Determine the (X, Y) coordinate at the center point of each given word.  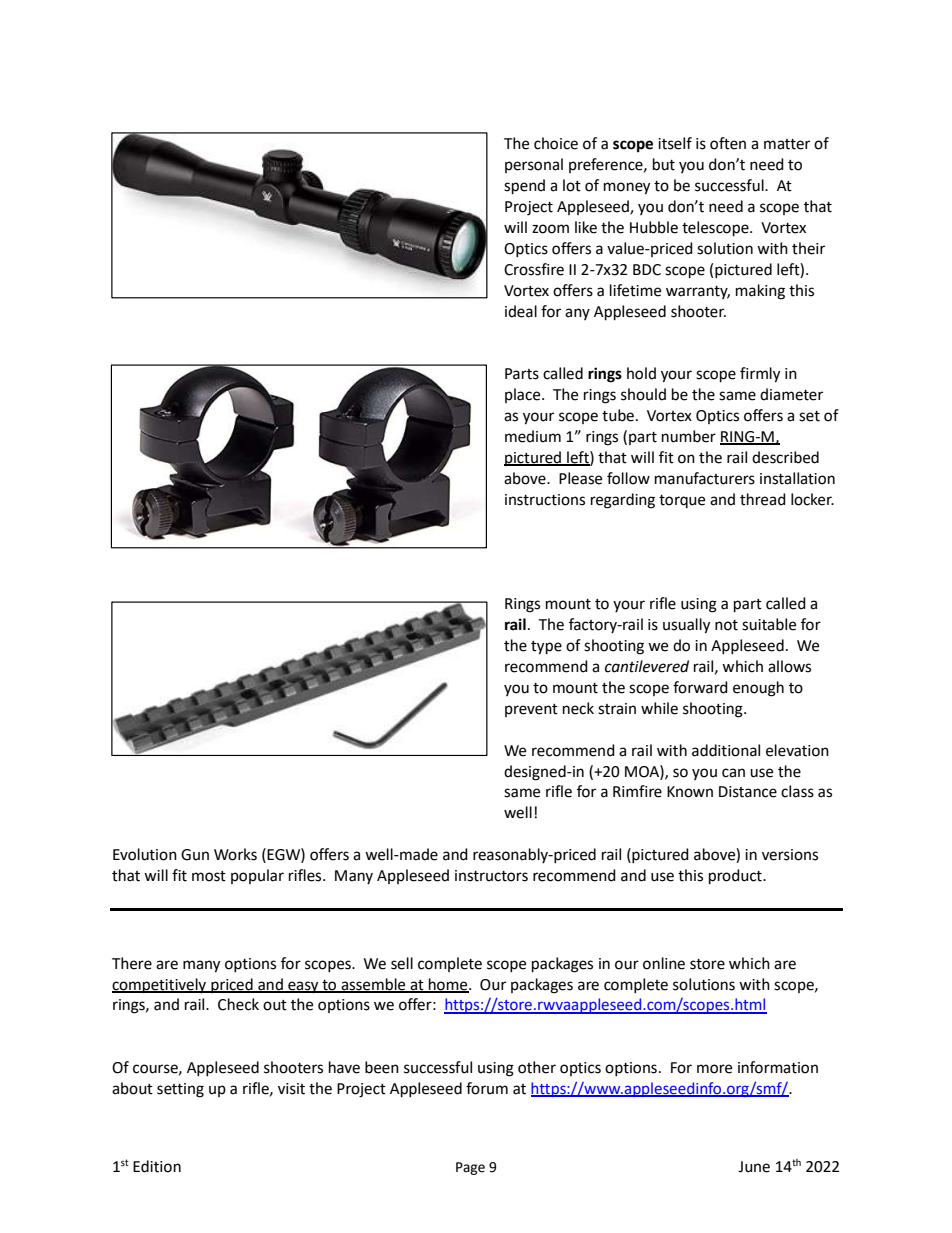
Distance (748, 792)
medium (533, 436)
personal (534, 165)
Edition (157, 1166)
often (728, 143)
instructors (491, 876)
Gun (195, 855)
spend (524, 187)
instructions (545, 500)
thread (763, 499)
